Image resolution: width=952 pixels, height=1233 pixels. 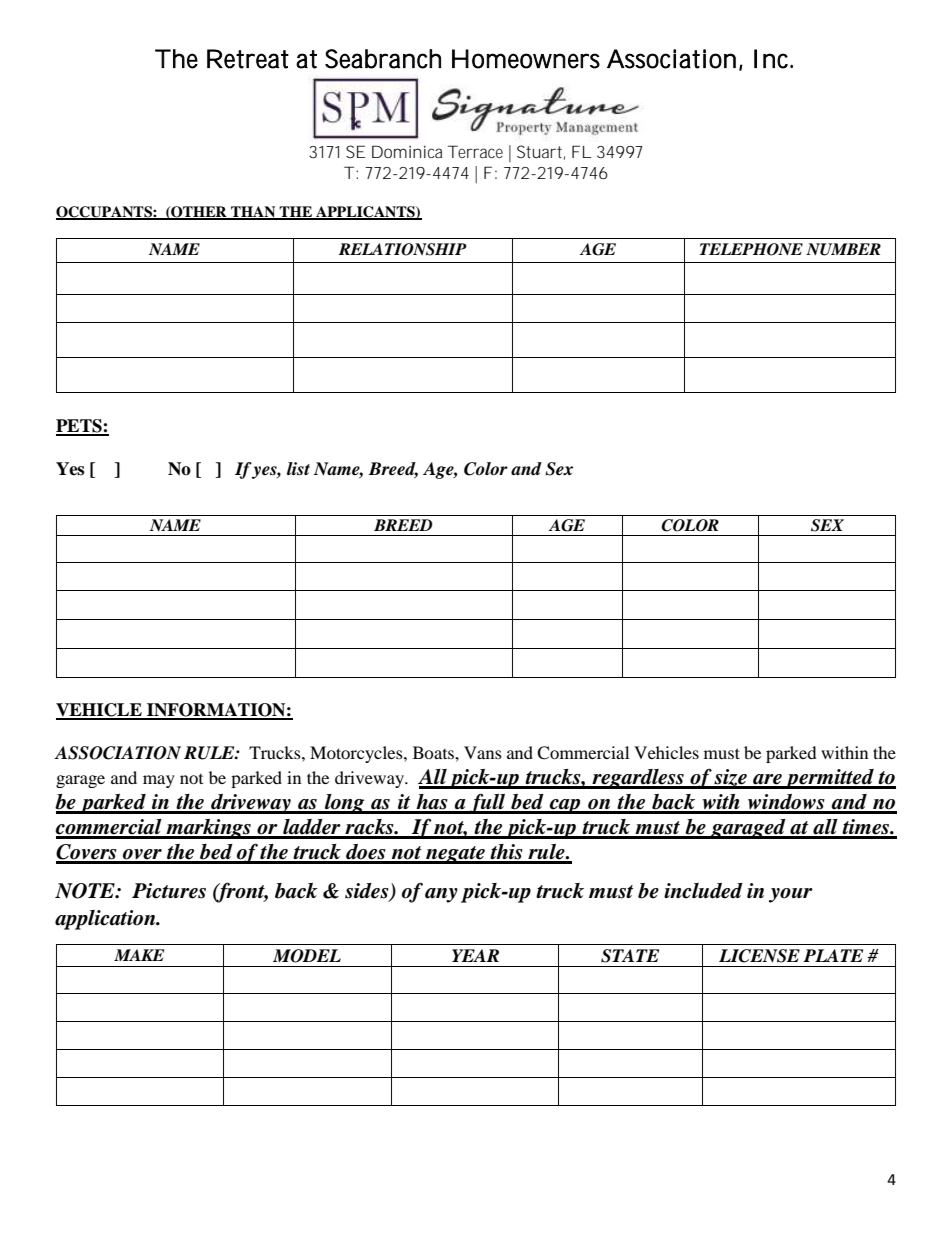 I want to click on THAN, so click(x=253, y=212).
